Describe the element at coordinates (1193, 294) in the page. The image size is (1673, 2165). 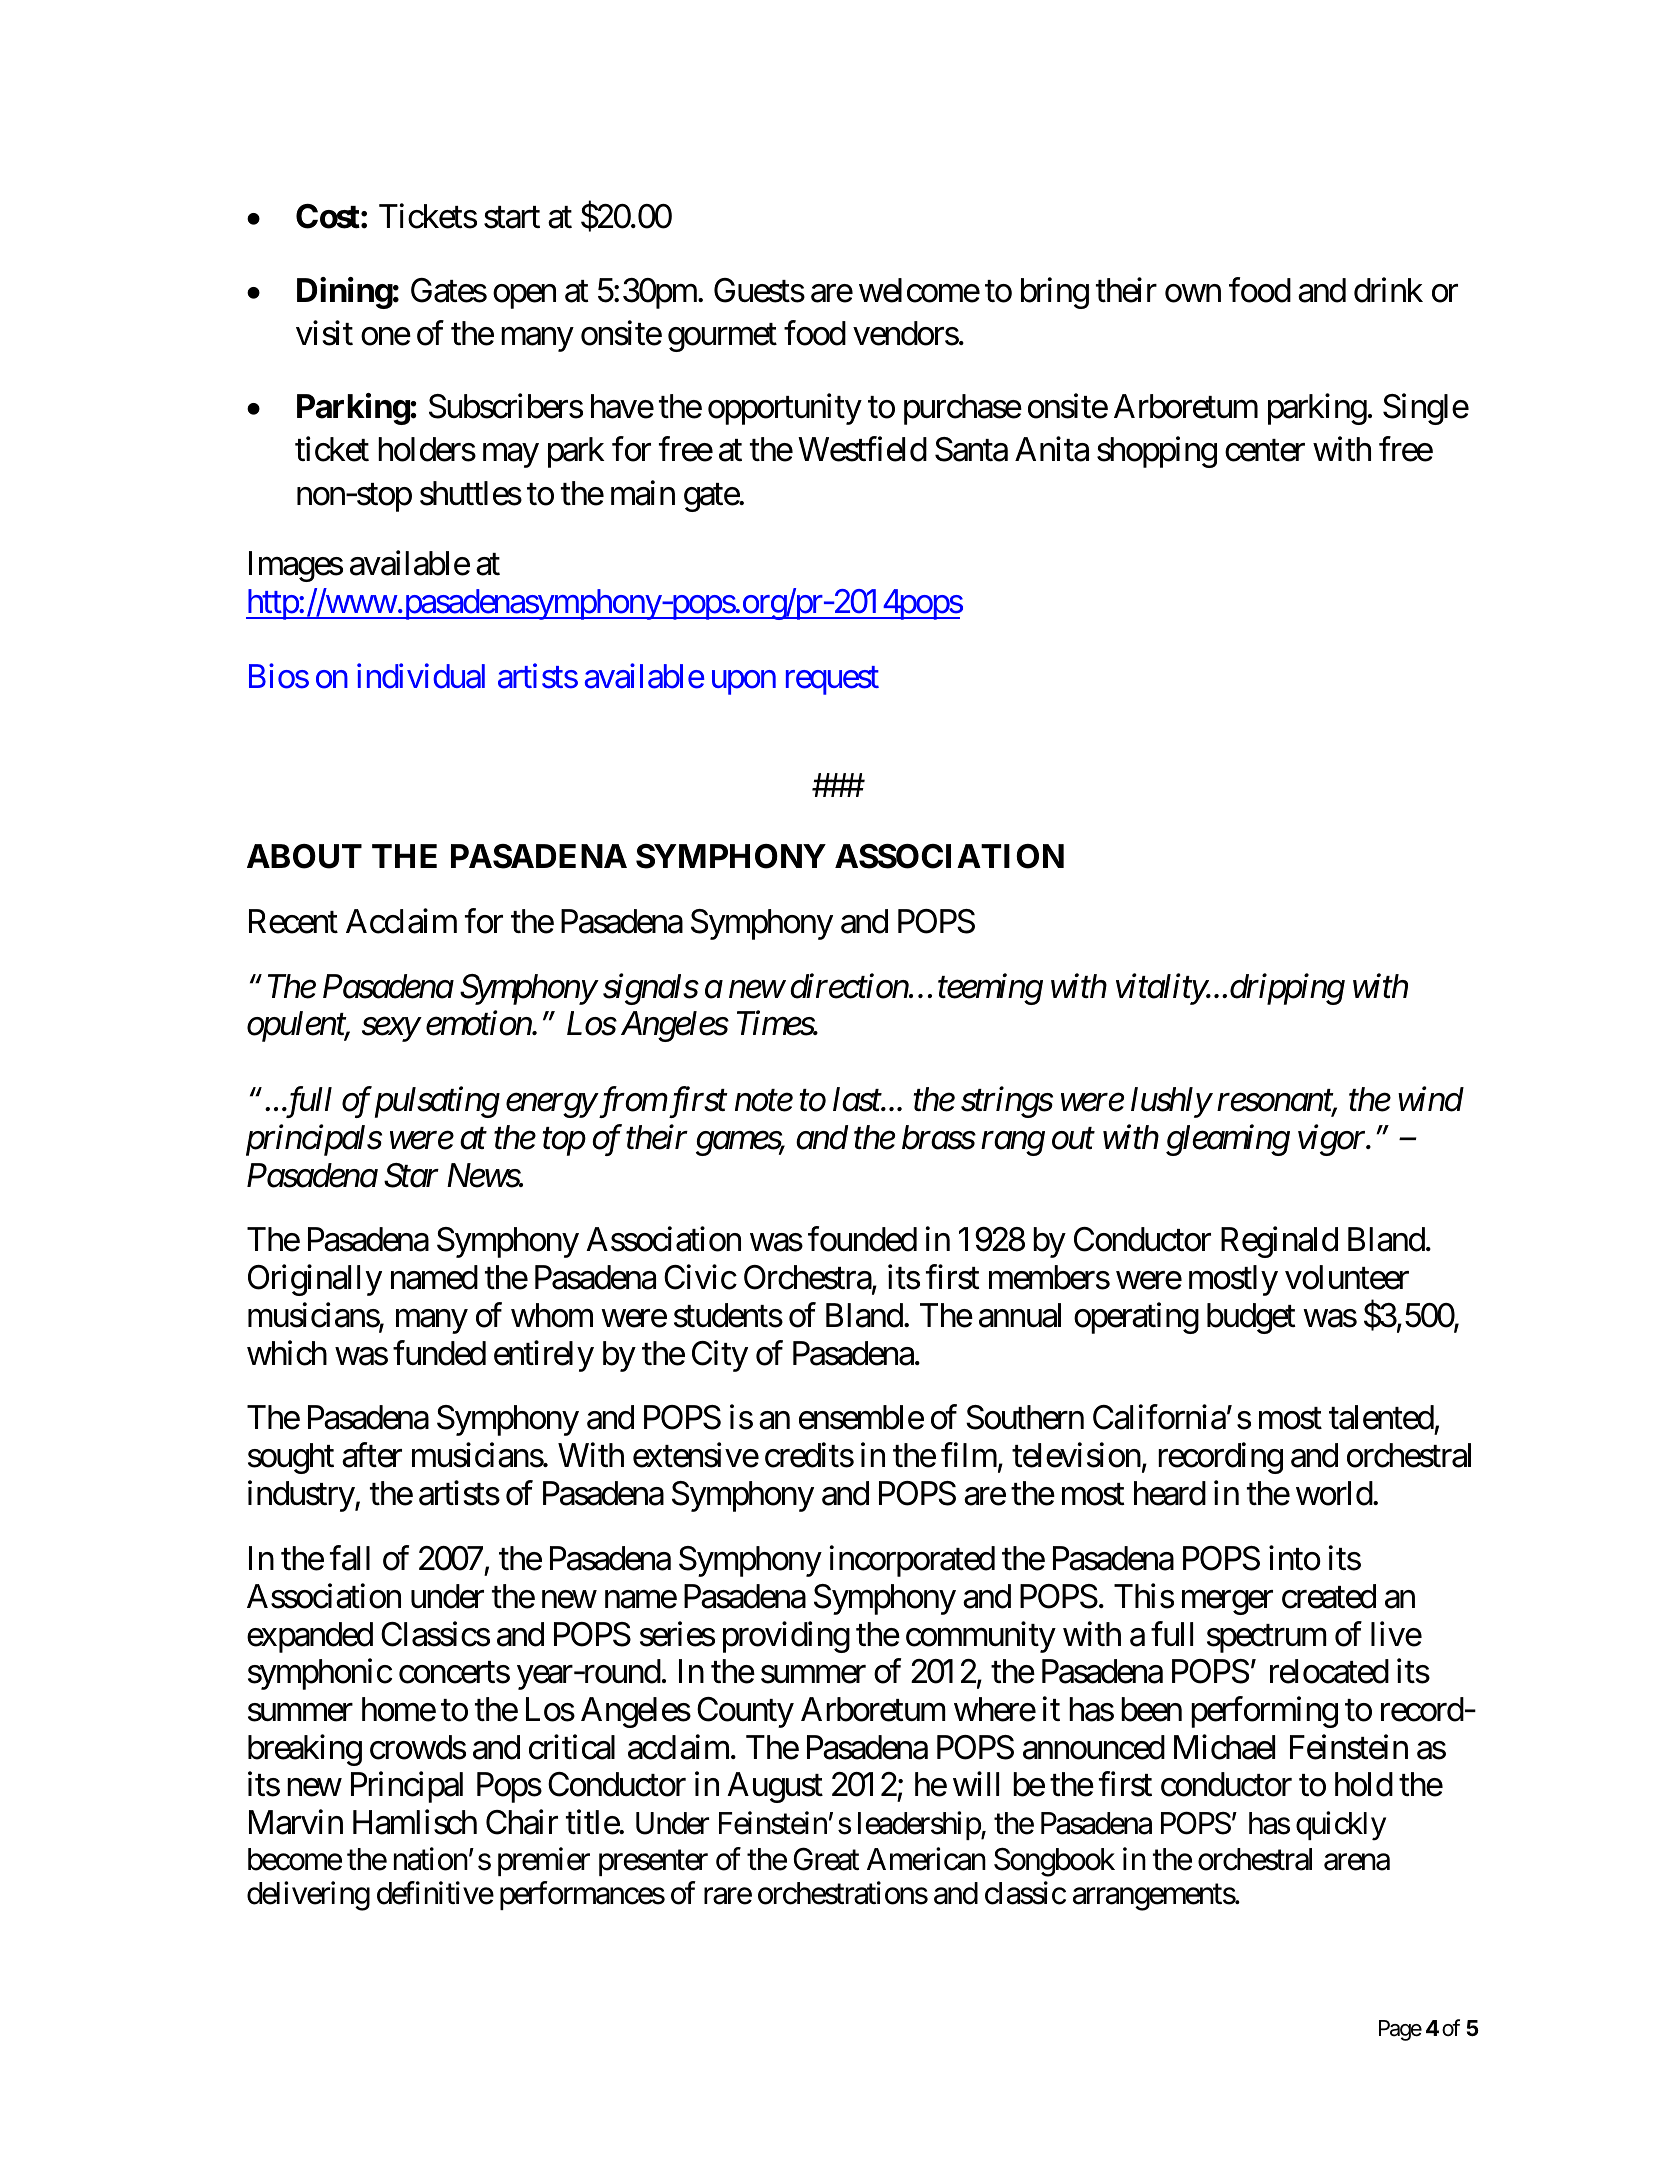
I see `own` at that location.
